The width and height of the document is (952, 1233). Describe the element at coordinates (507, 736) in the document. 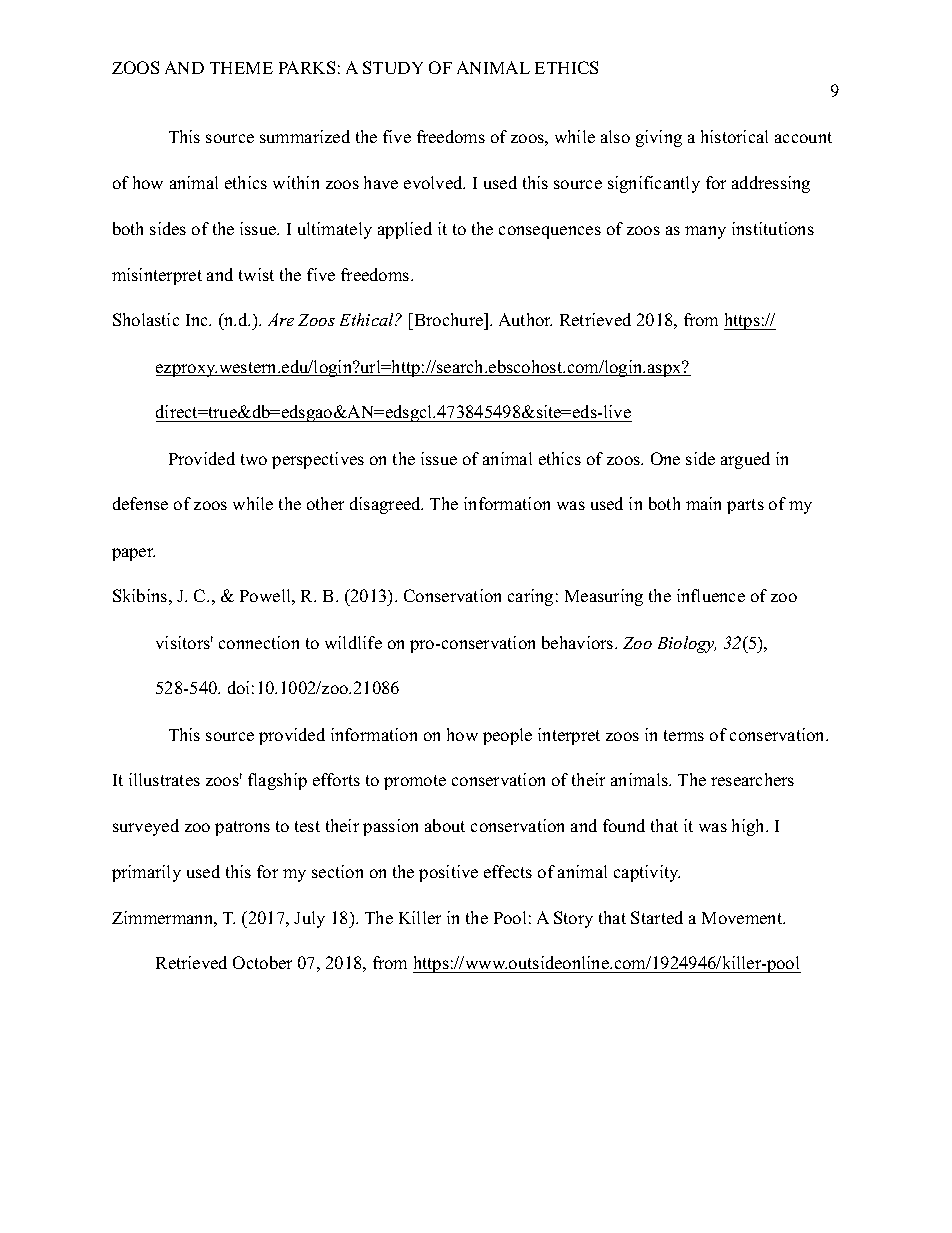

I see `people` at that location.
